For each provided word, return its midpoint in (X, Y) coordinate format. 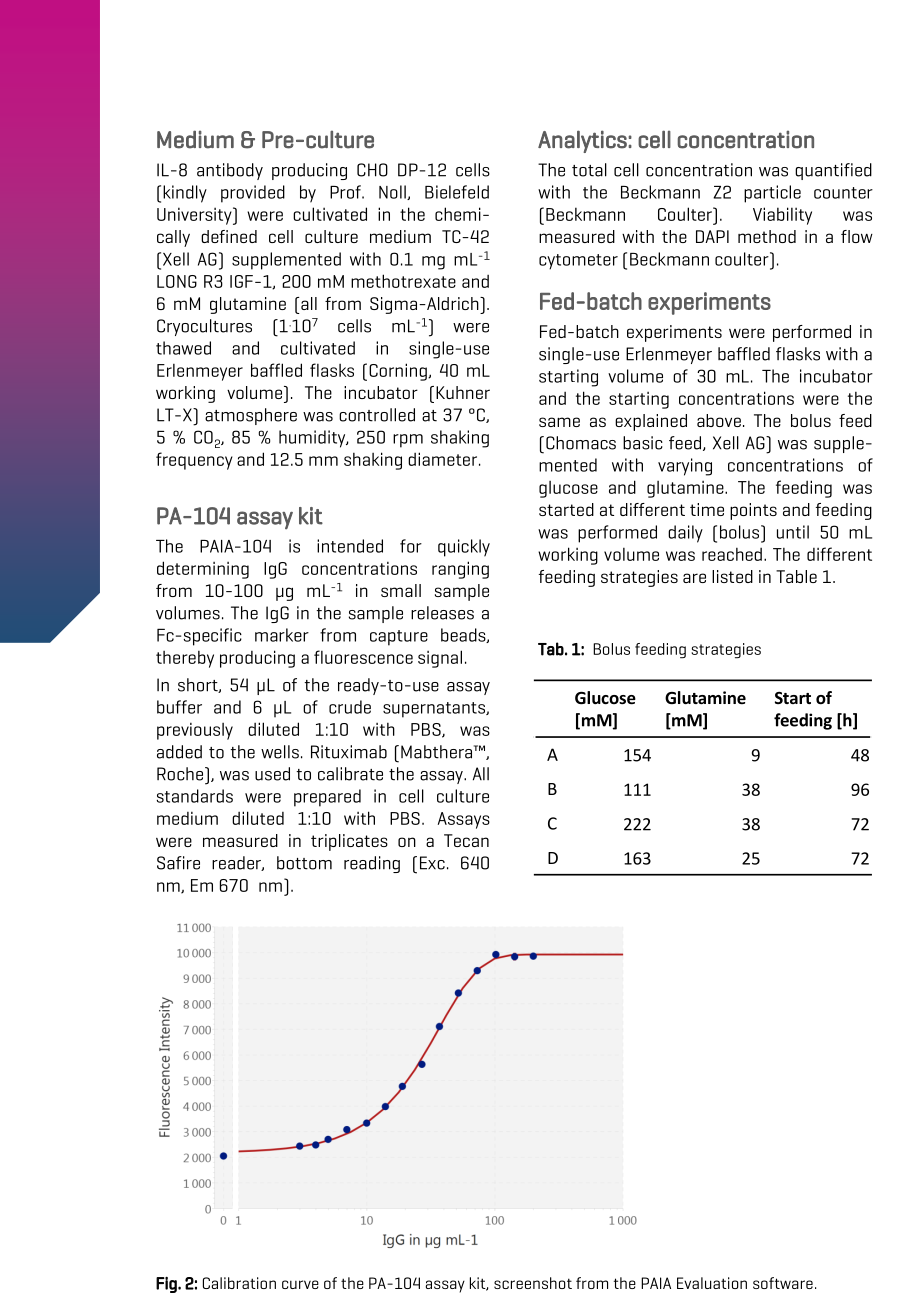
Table (796, 576)
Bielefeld (457, 192)
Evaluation (712, 1283)
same (559, 422)
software (783, 1283)
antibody (230, 171)
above (719, 420)
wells (280, 752)
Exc (432, 863)
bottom (304, 863)
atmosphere (251, 416)
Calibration (239, 1283)
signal (440, 659)
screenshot (533, 1283)
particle (772, 194)
